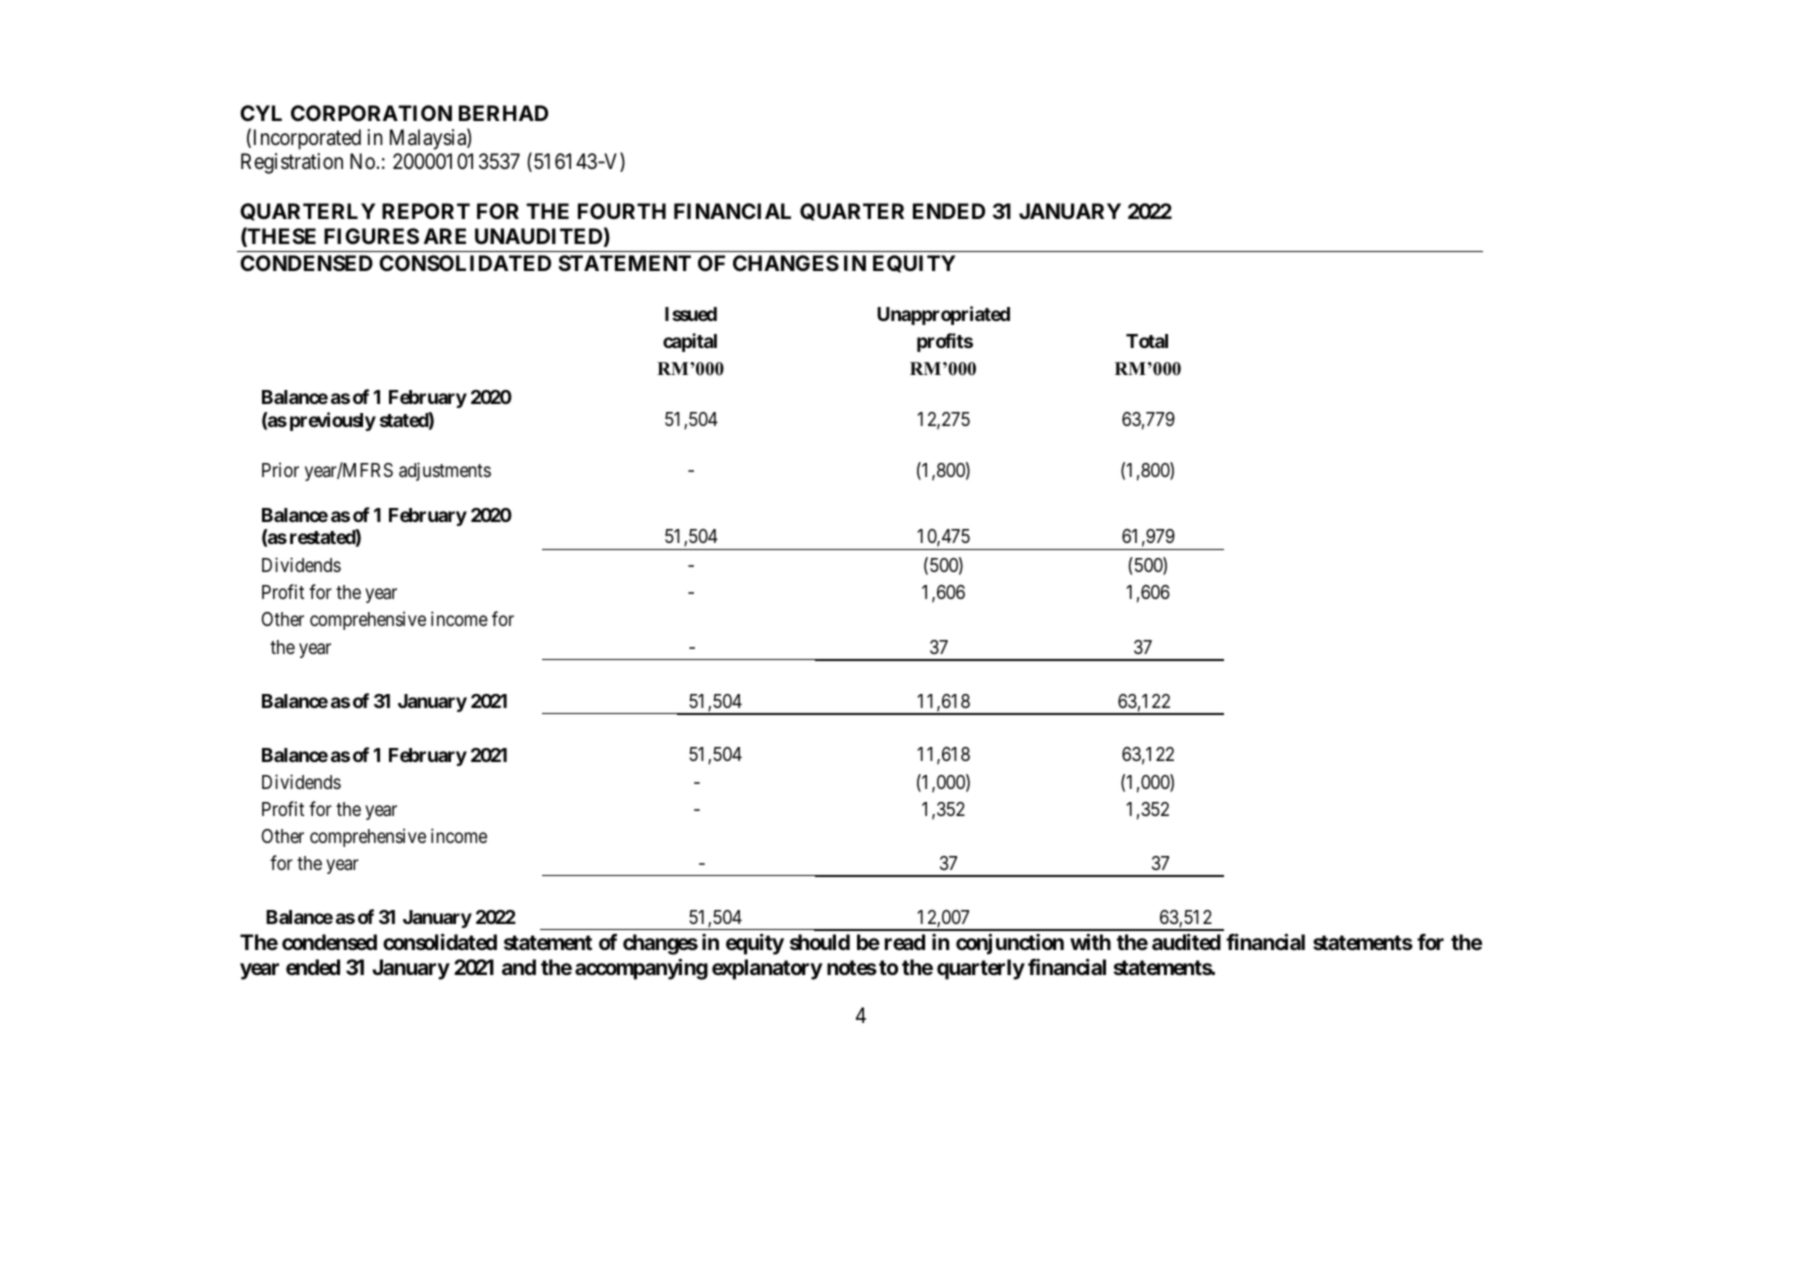  Describe the element at coordinates (519, 967) in the document. I see `and` at that location.
